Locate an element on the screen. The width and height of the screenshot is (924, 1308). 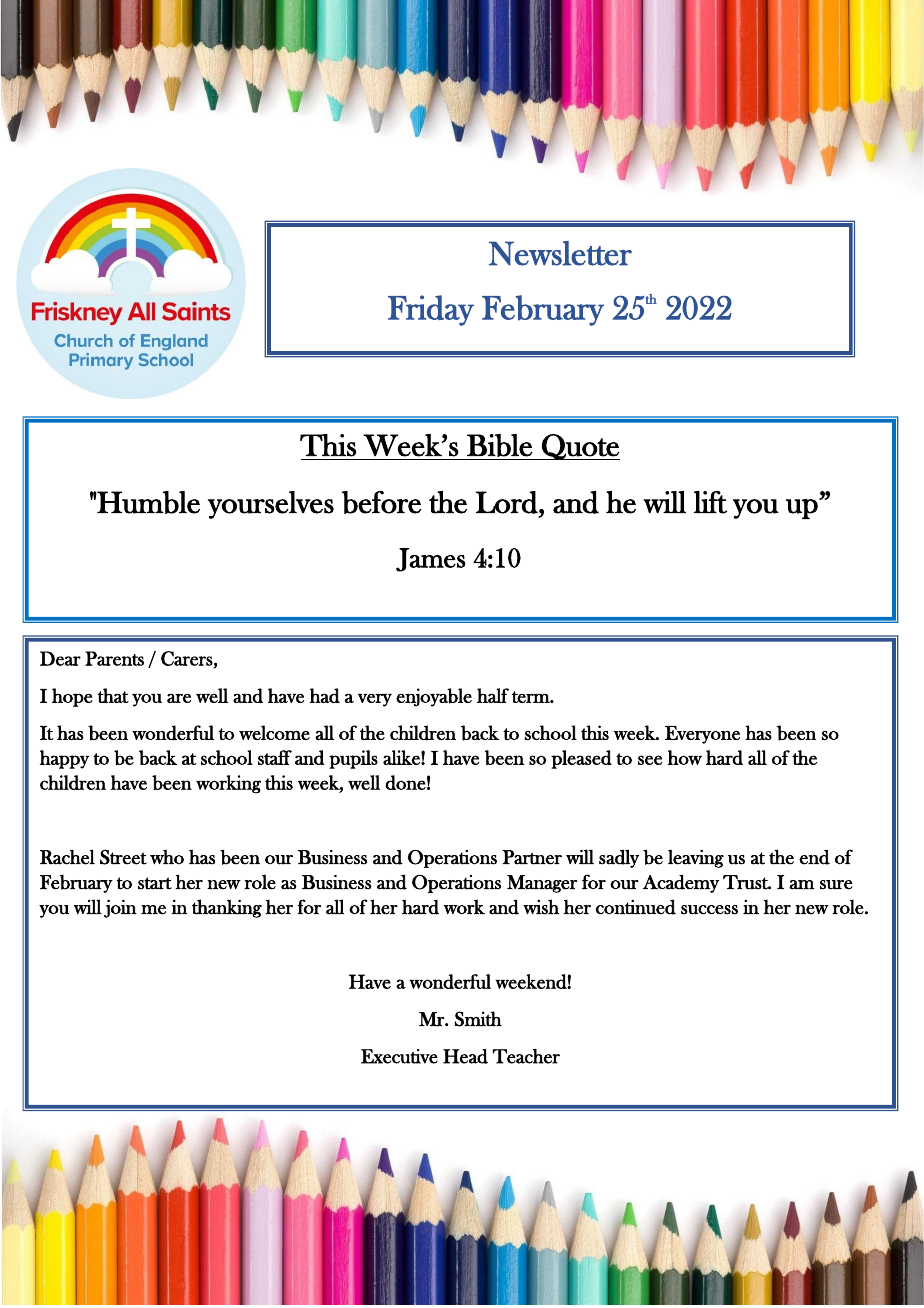
Friday is located at coordinates (431, 310).
